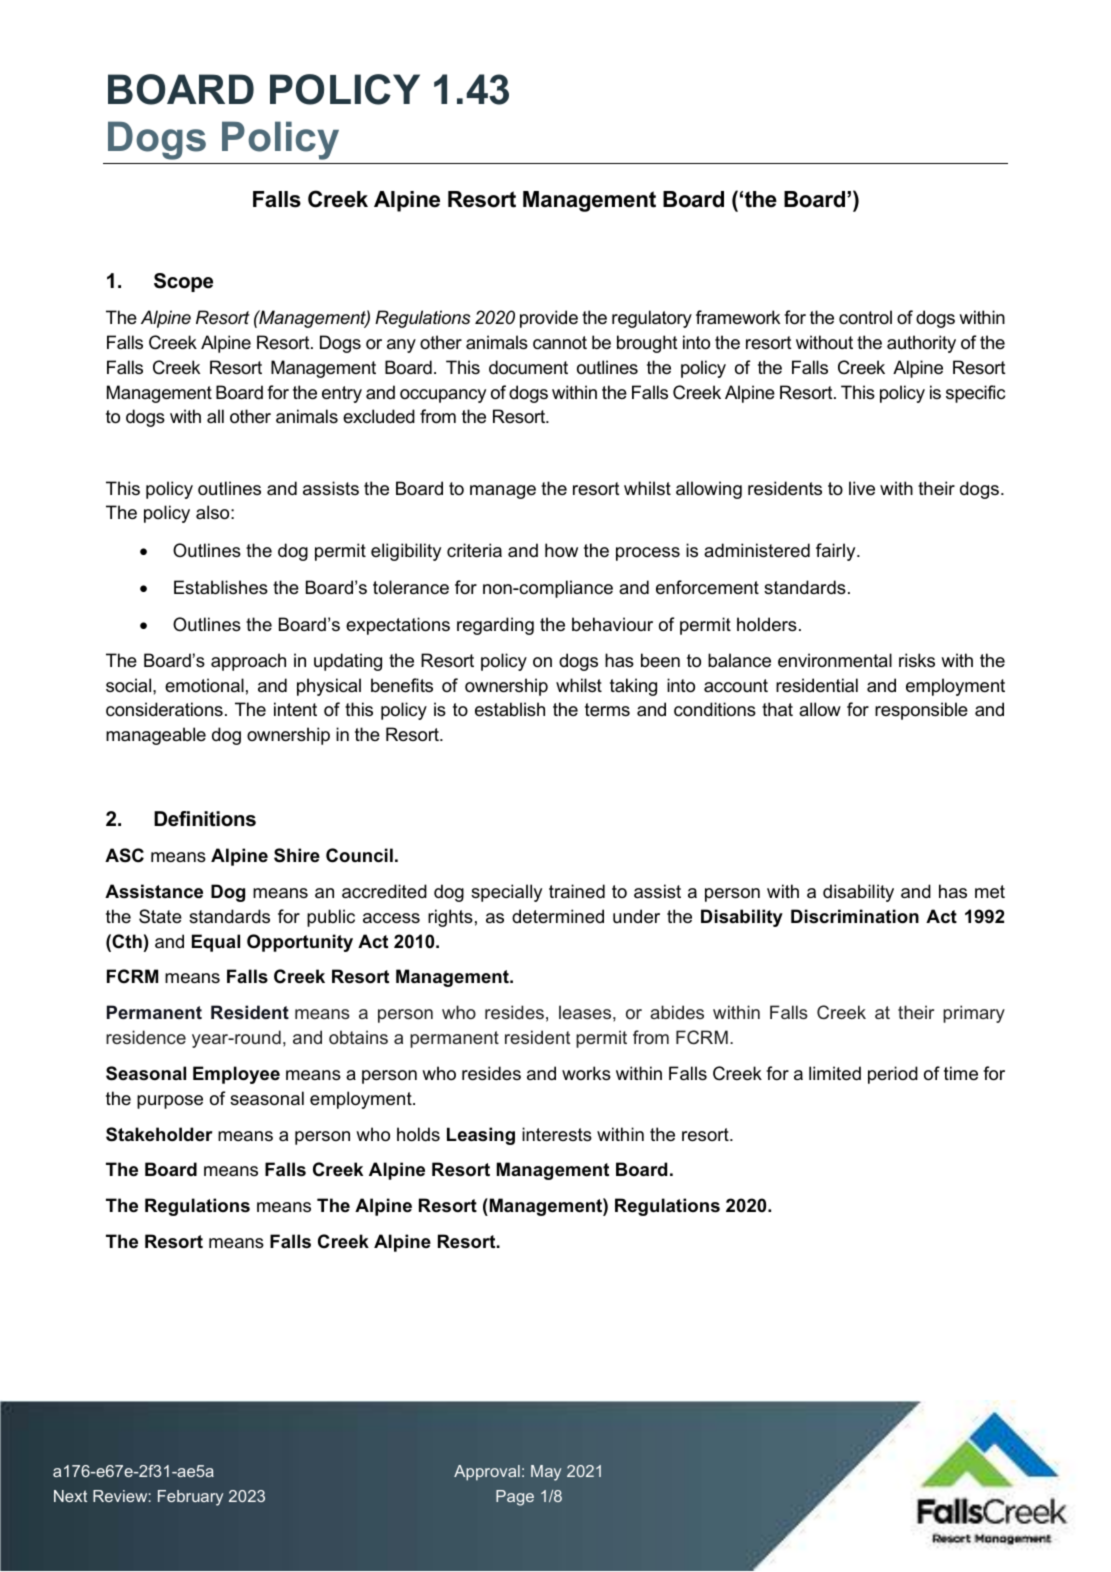  I want to click on Discrimination, so click(855, 916).
